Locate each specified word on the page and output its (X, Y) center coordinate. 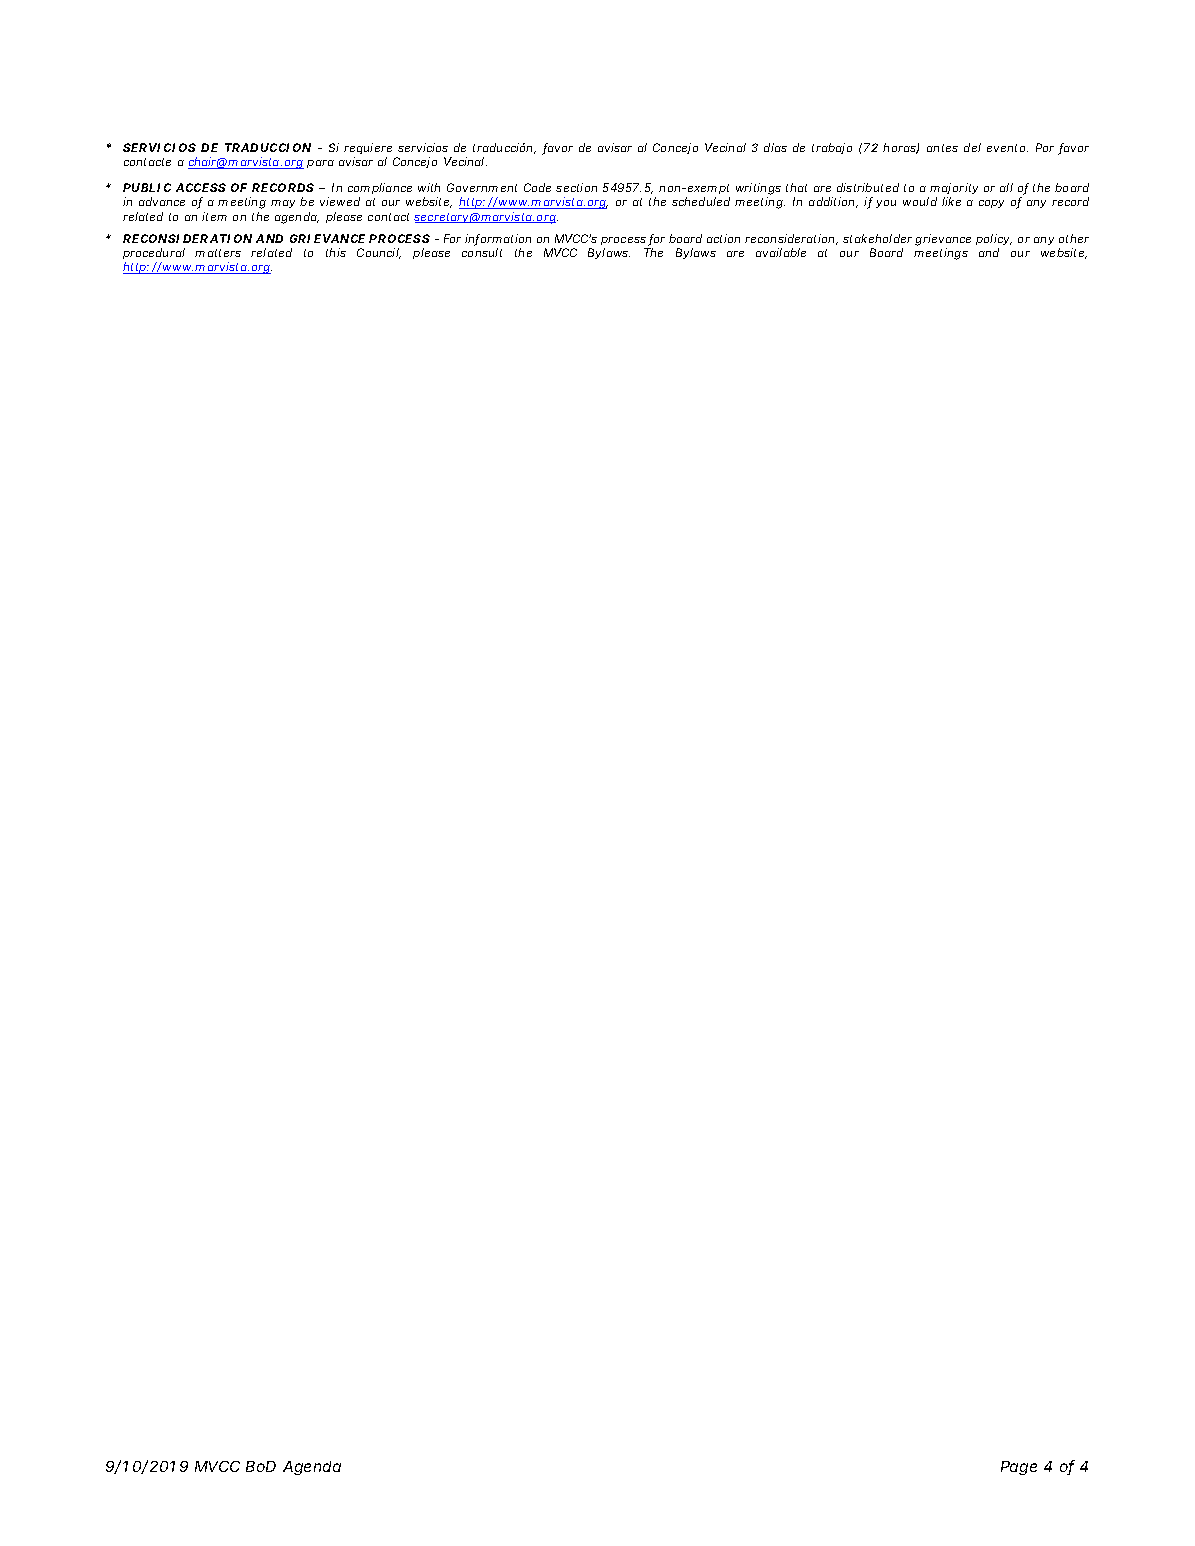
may (283, 204)
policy (993, 239)
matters (218, 253)
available (781, 252)
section (576, 187)
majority (954, 190)
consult (482, 252)
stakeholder (877, 238)
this (336, 252)
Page (1019, 1468)
